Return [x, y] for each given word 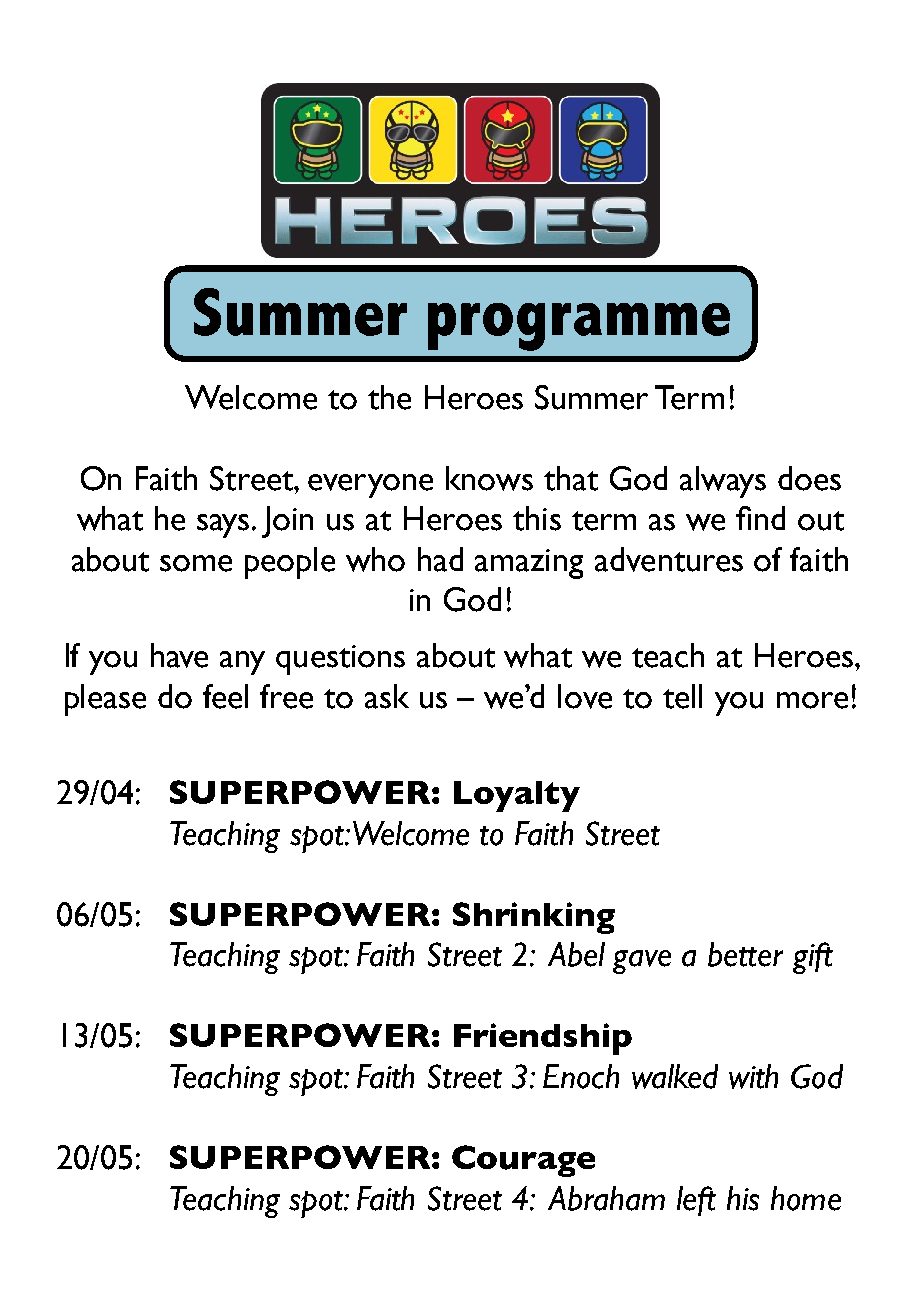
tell [682, 696]
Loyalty [517, 796]
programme [579, 327]
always [723, 482]
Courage [523, 1161]
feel [225, 696]
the [389, 397]
